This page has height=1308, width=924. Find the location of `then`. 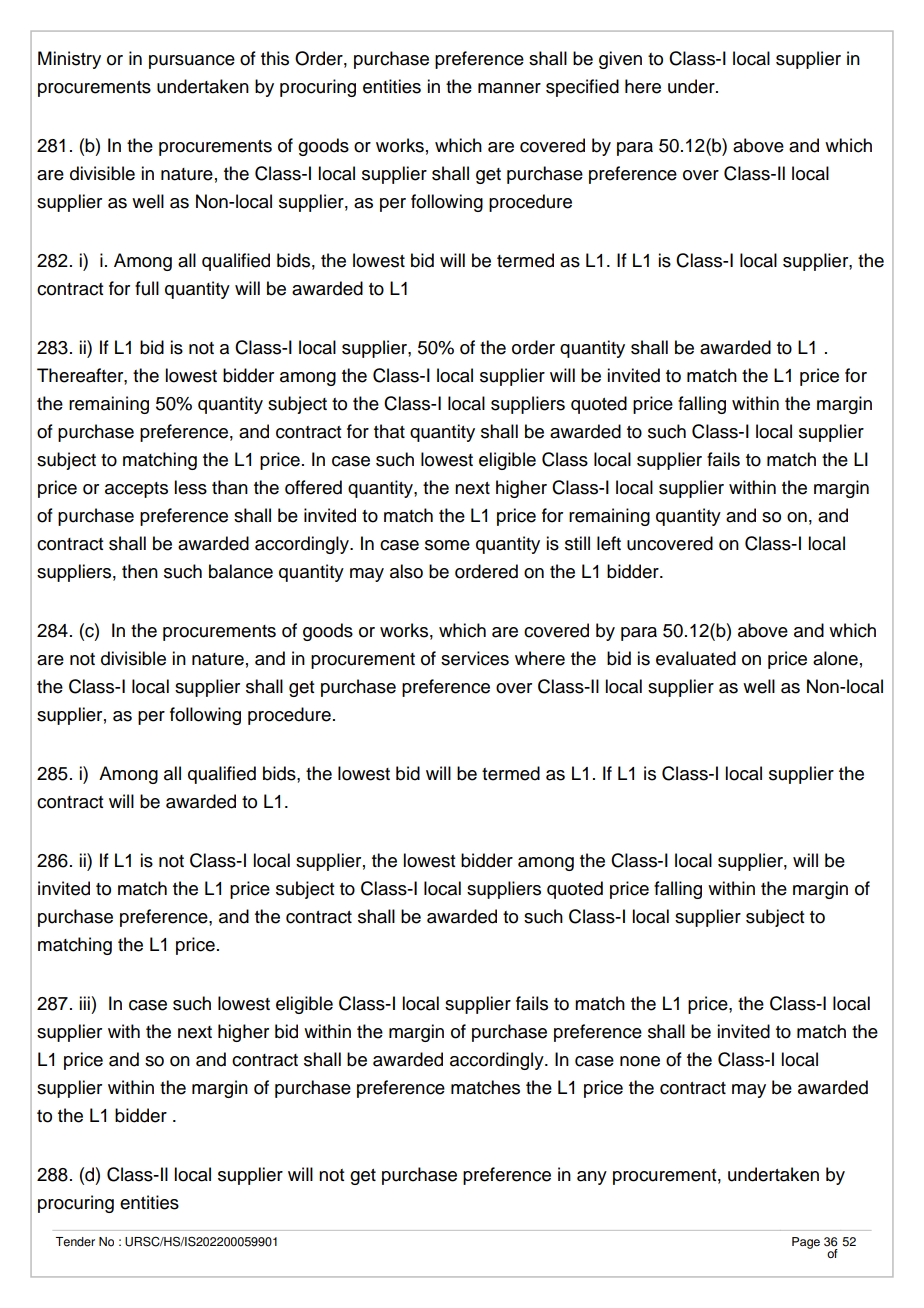

then is located at coordinates (140, 571).
